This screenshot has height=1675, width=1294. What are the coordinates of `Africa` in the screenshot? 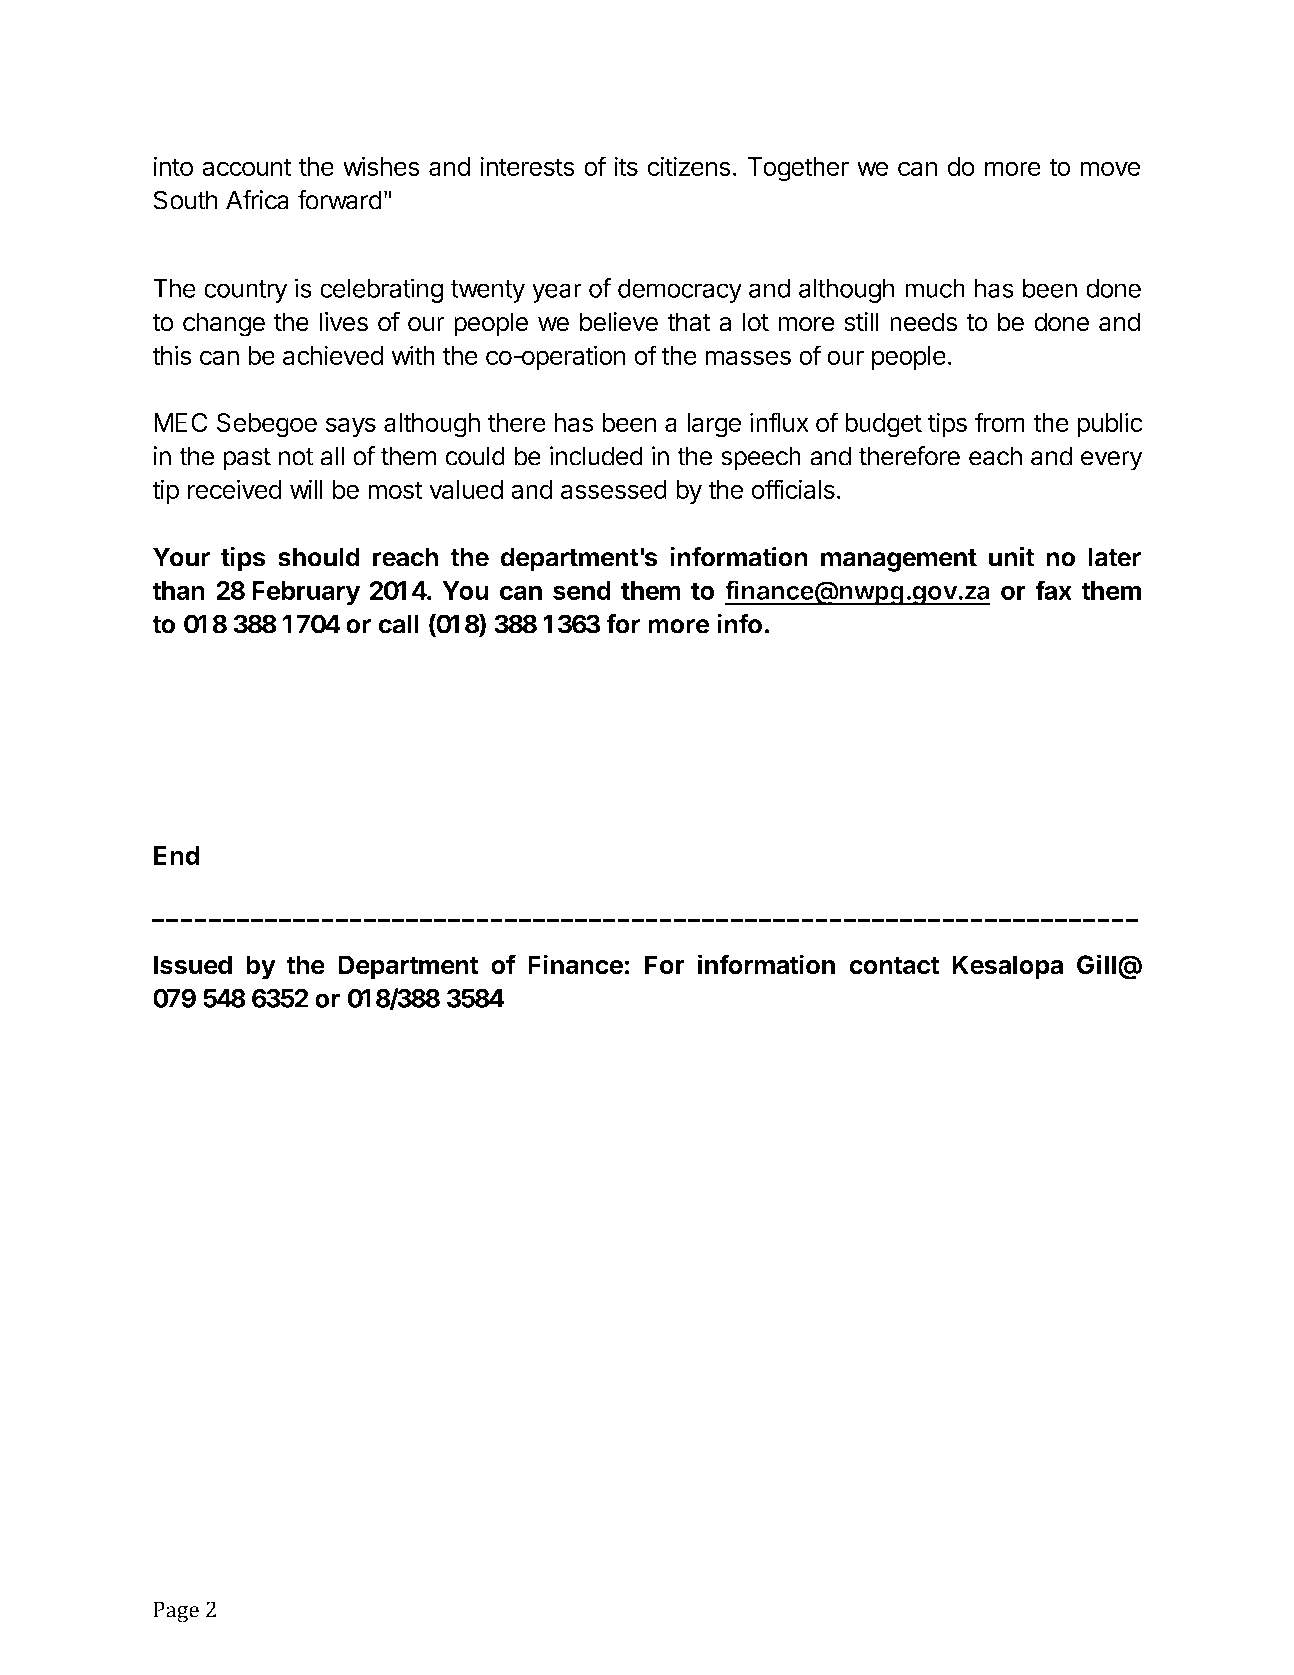 It's located at (257, 200).
